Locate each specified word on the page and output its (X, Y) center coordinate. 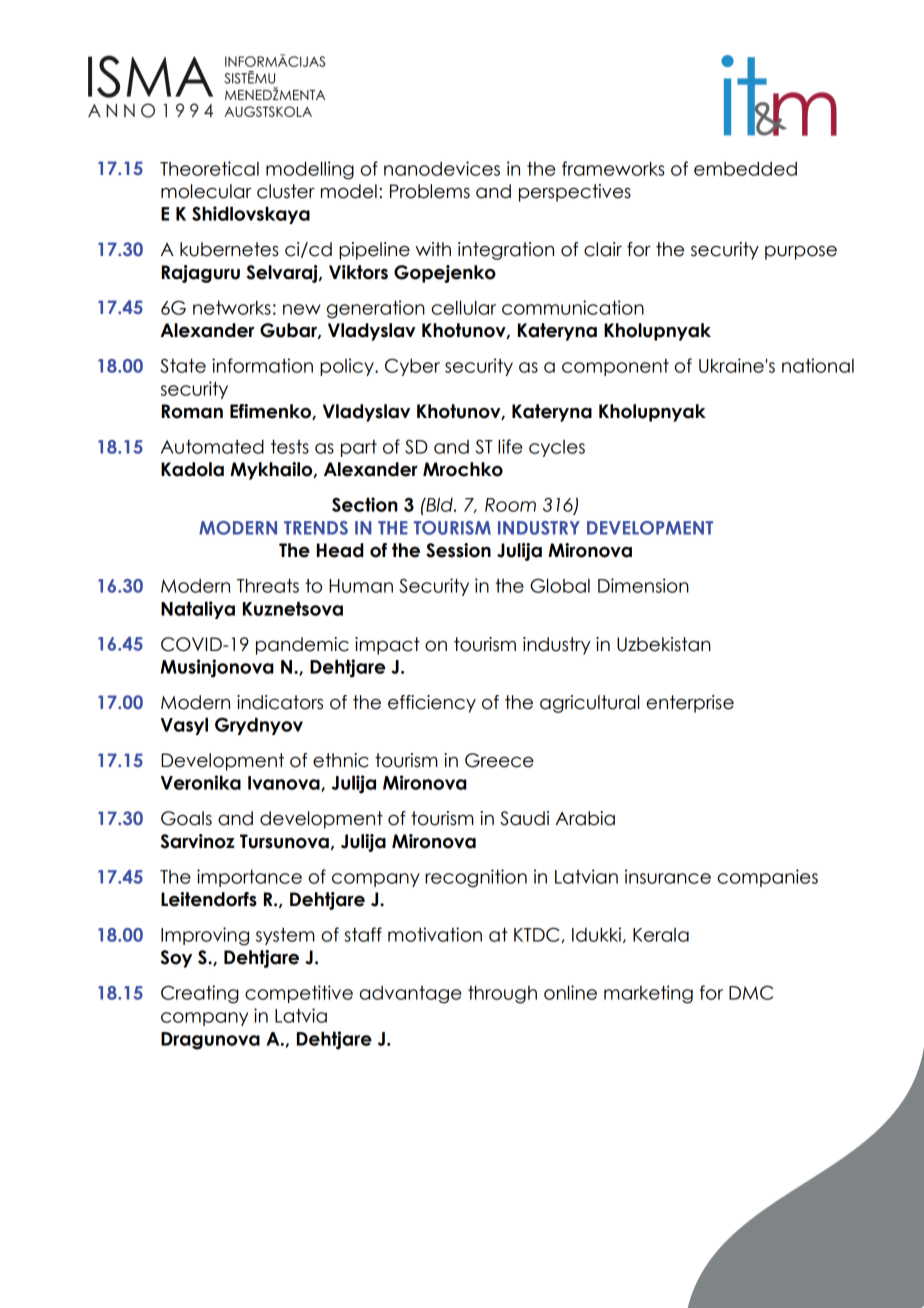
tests (290, 446)
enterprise (690, 704)
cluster (286, 191)
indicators (280, 702)
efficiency (432, 704)
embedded (745, 169)
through (502, 994)
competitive (299, 994)
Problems (430, 191)
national (818, 365)
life (510, 446)
